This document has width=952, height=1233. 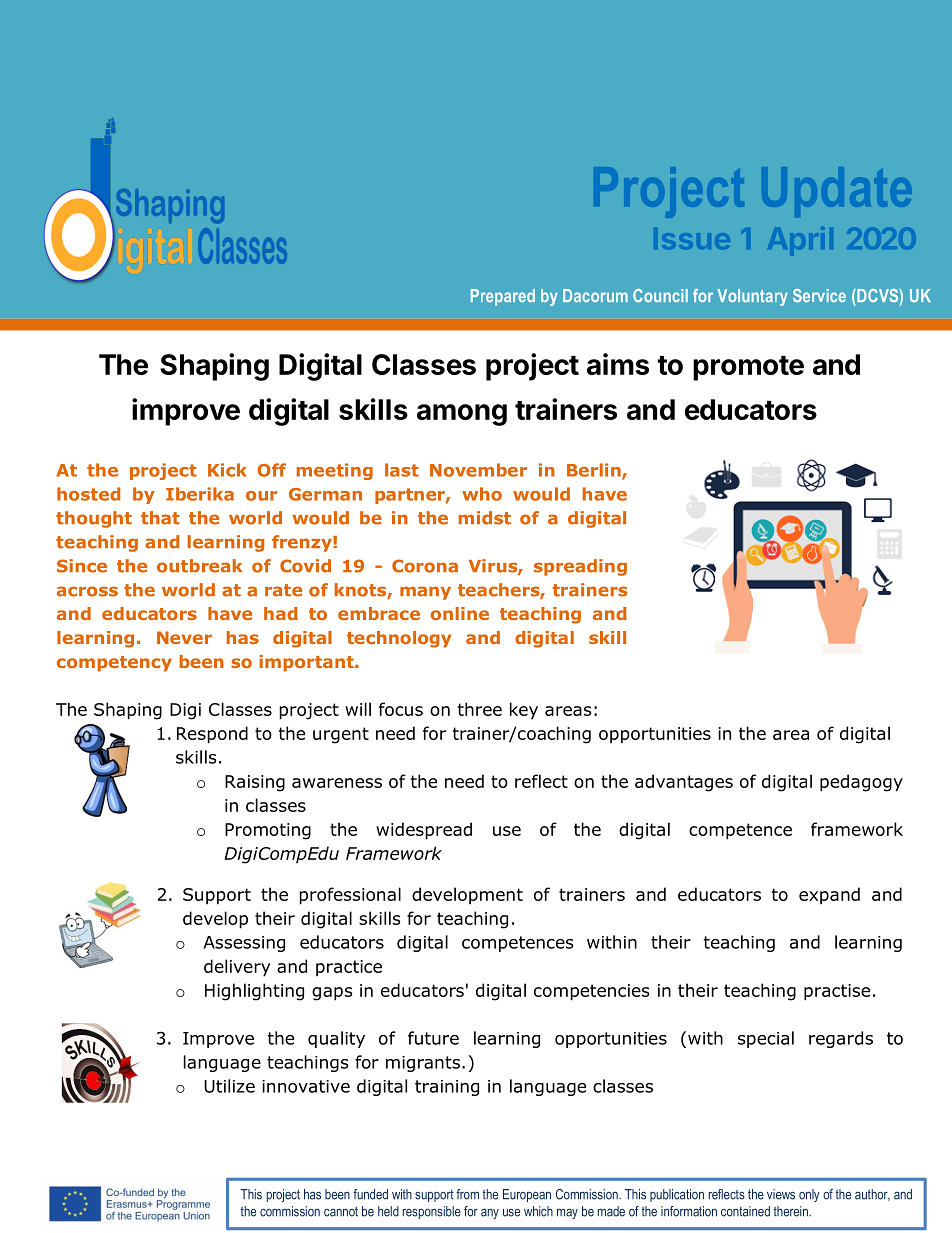 What do you see at coordinates (503, 297) in the document?
I see `Prepared` at bounding box center [503, 297].
